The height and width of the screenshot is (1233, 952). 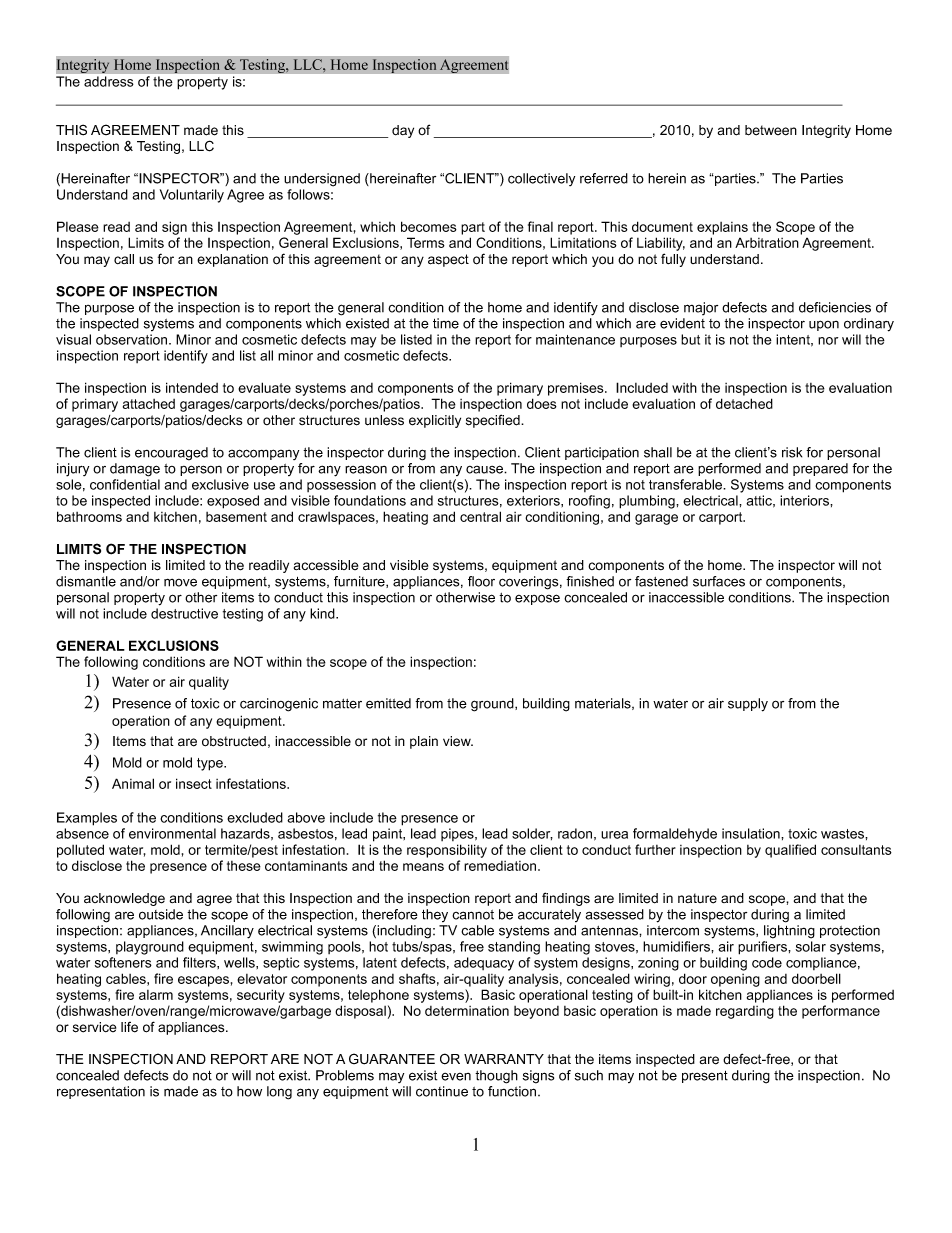 What do you see at coordinates (719, 581) in the screenshot?
I see `surfaces` at bounding box center [719, 581].
